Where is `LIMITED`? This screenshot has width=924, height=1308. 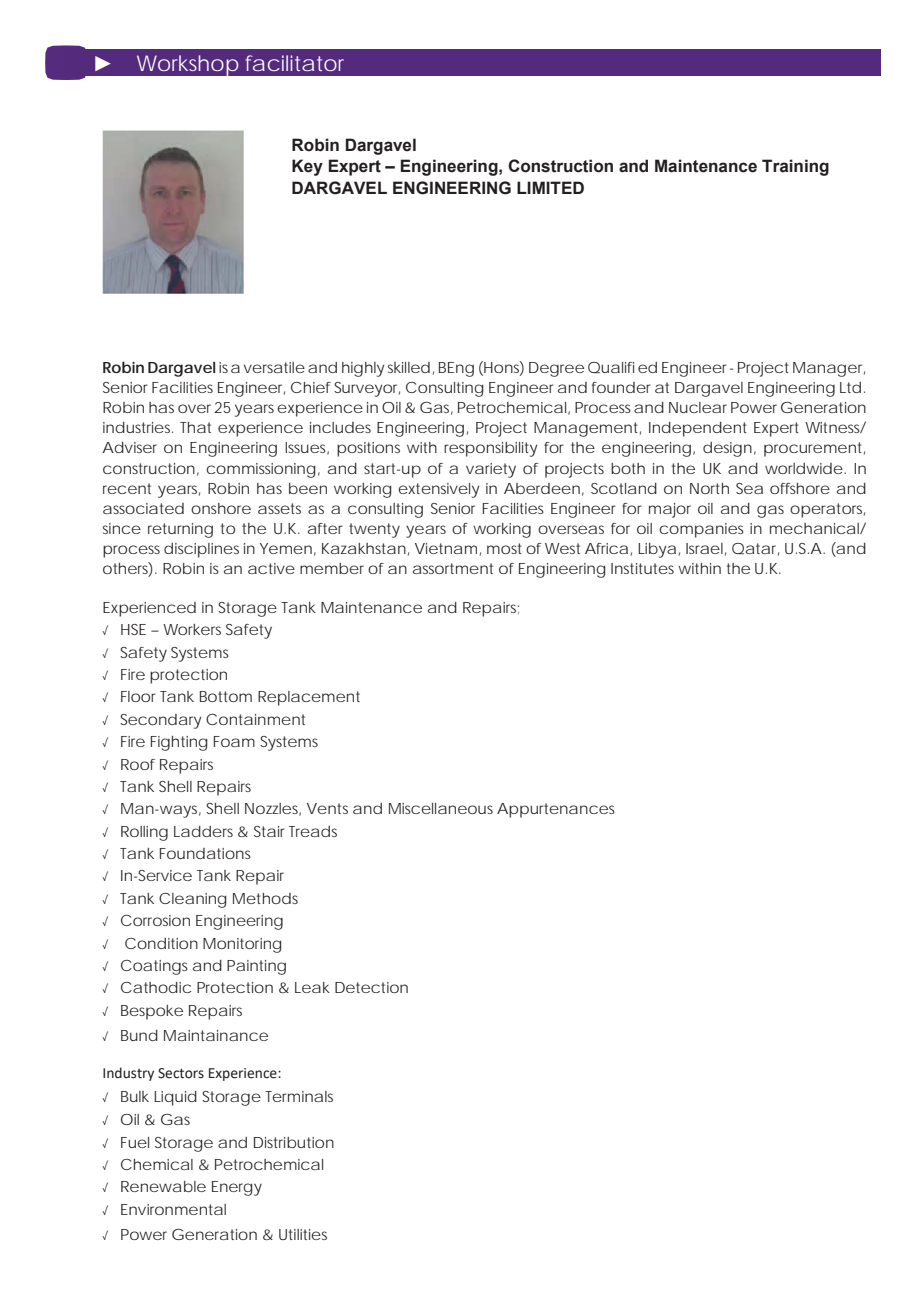
LIMITED is located at coordinates (550, 187).
